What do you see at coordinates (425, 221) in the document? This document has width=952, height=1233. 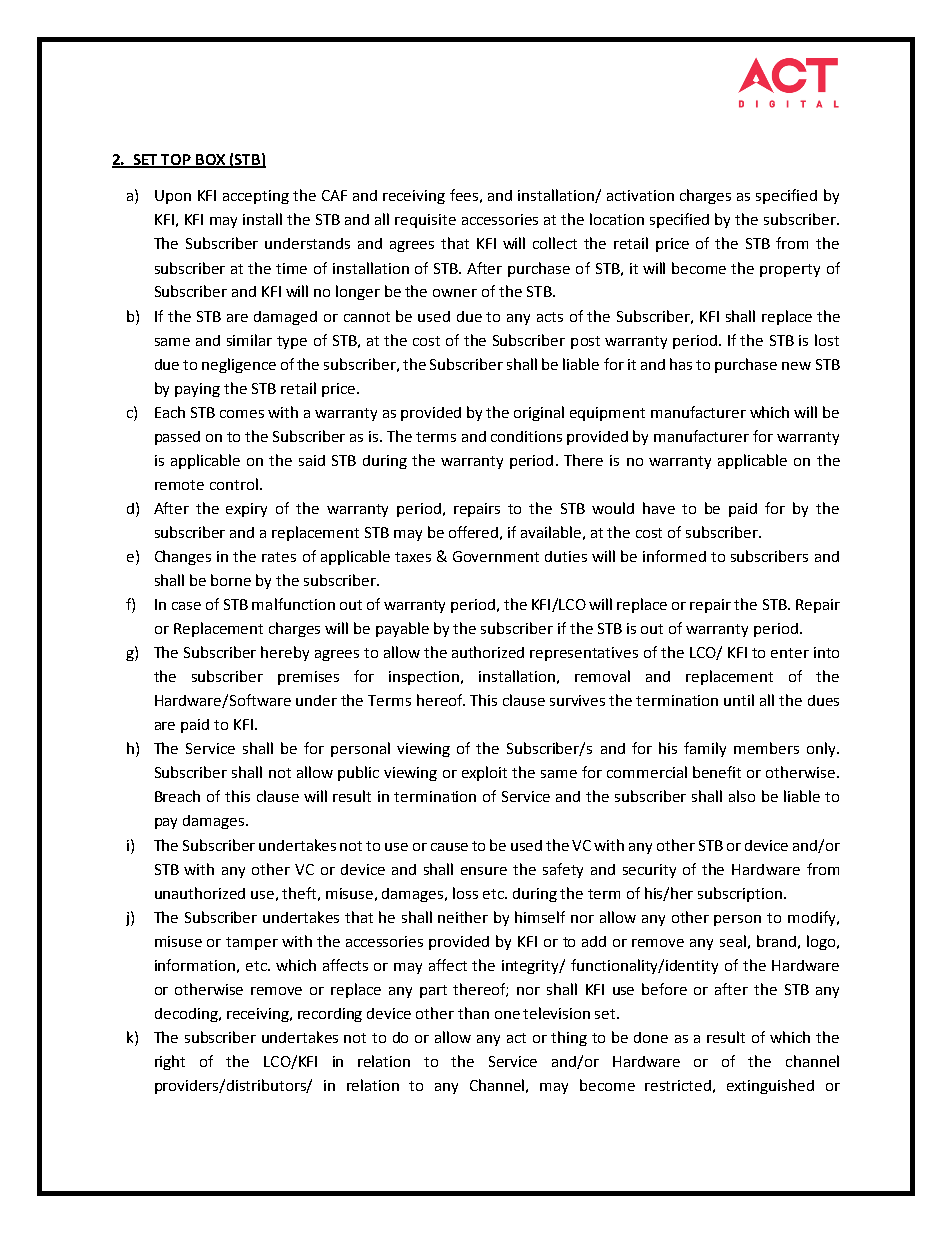 I see `requisite` at bounding box center [425, 221].
